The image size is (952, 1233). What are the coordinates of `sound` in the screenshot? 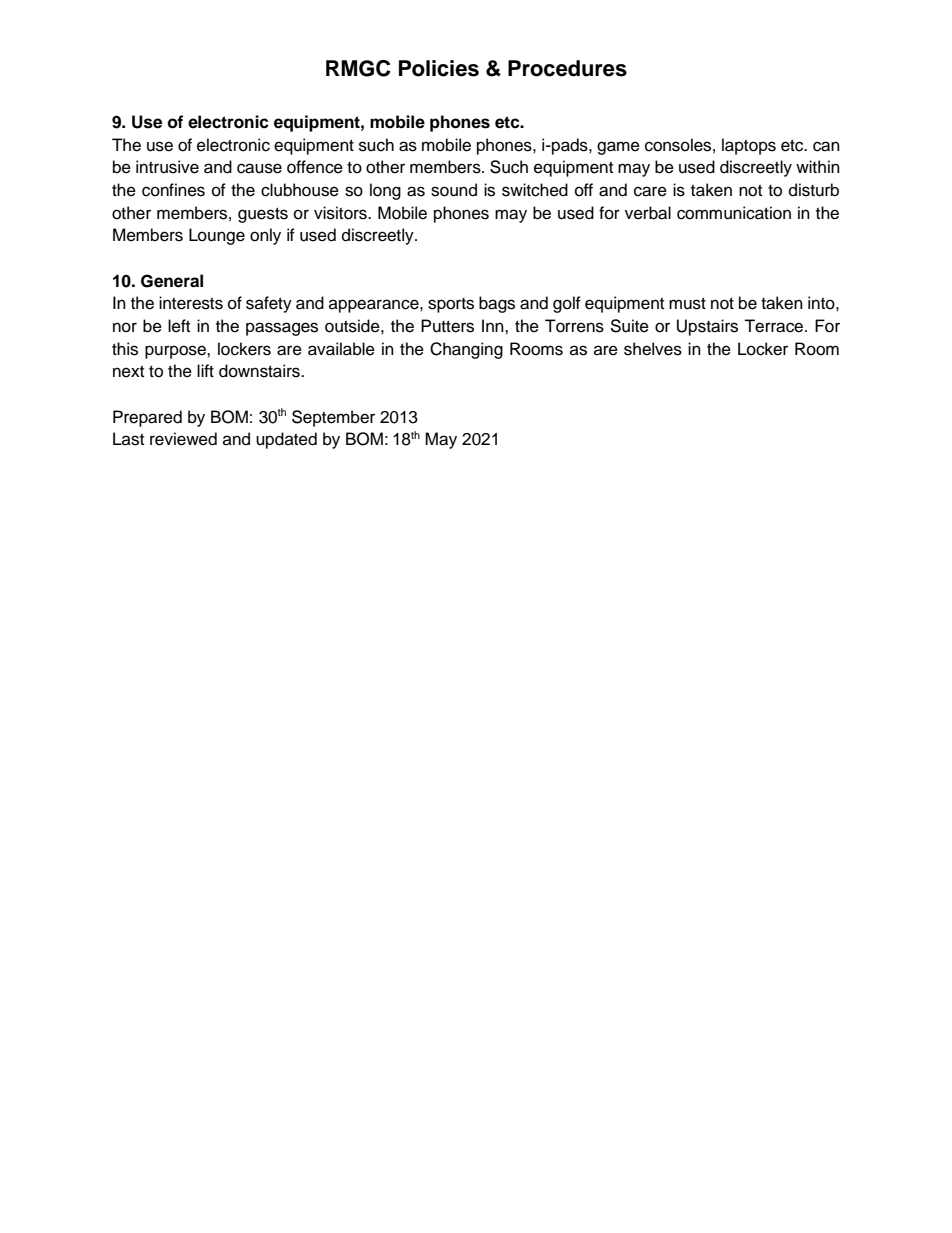 It's located at (454, 190).
